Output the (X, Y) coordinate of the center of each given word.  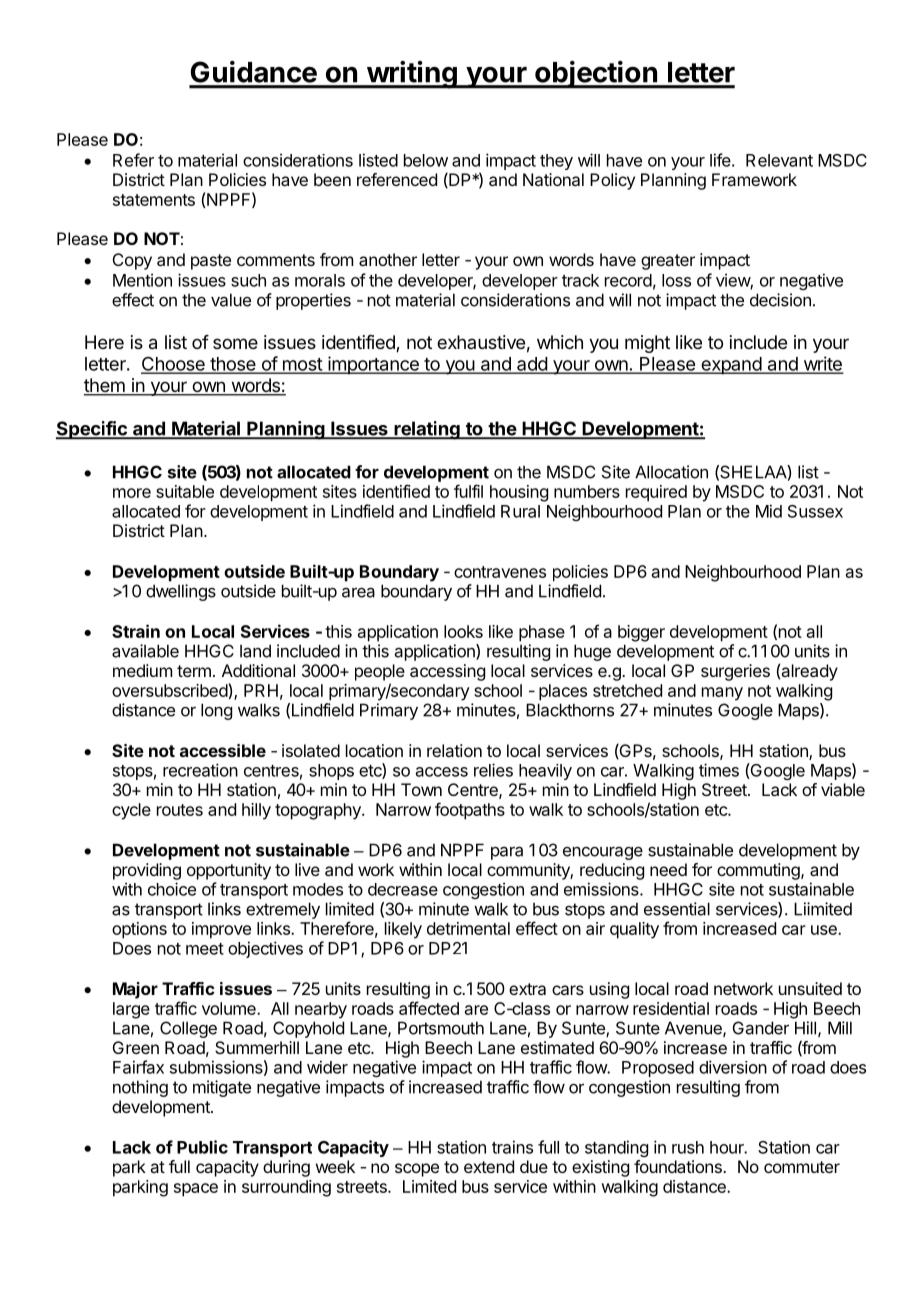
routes (180, 810)
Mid (769, 511)
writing (411, 75)
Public (202, 1147)
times (719, 770)
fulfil (468, 491)
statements (154, 200)
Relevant (779, 160)
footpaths (470, 811)
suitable (185, 491)
